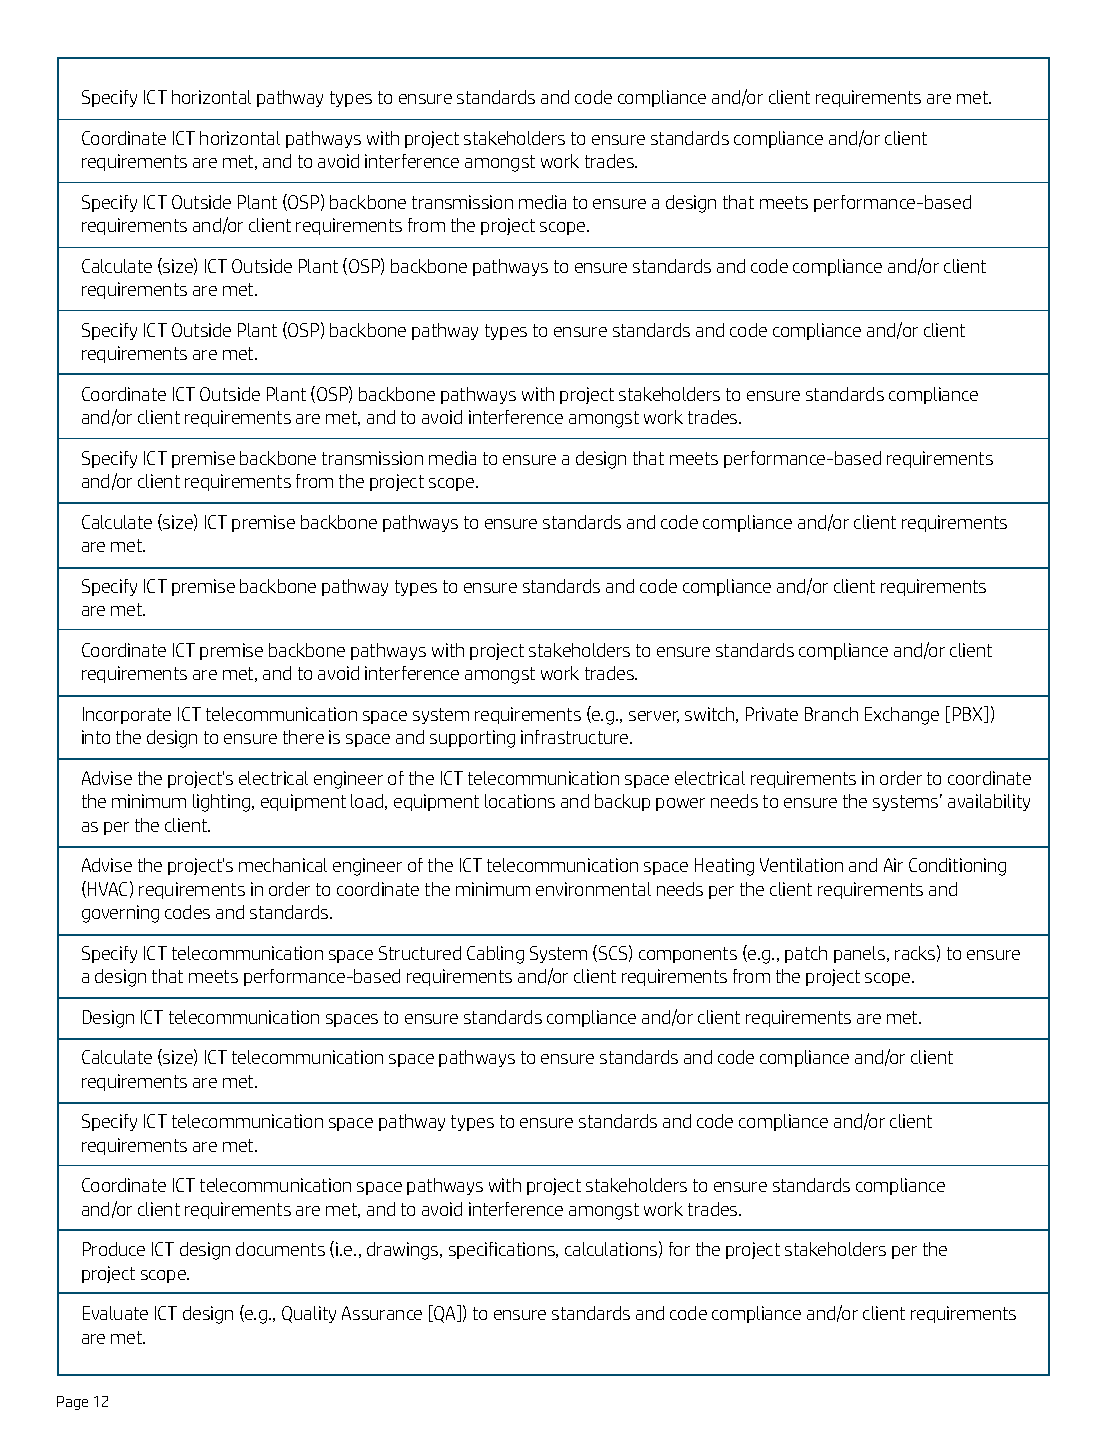  I want to click on Cabling, so click(495, 955).
